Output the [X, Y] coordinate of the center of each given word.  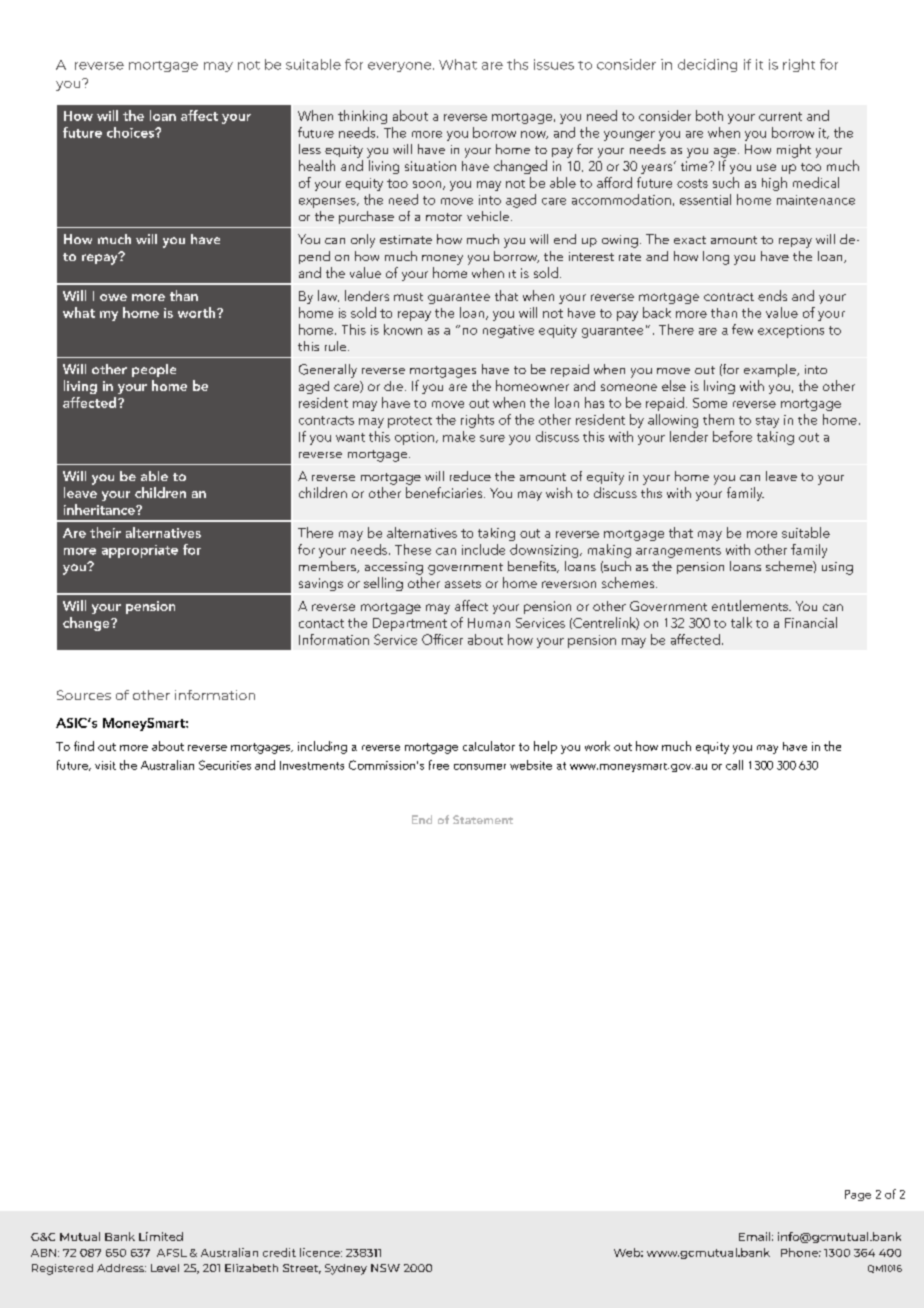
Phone [801, 1252]
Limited [161, 1236]
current [780, 116]
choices [132, 132]
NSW [385, 1268]
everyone [401, 67]
